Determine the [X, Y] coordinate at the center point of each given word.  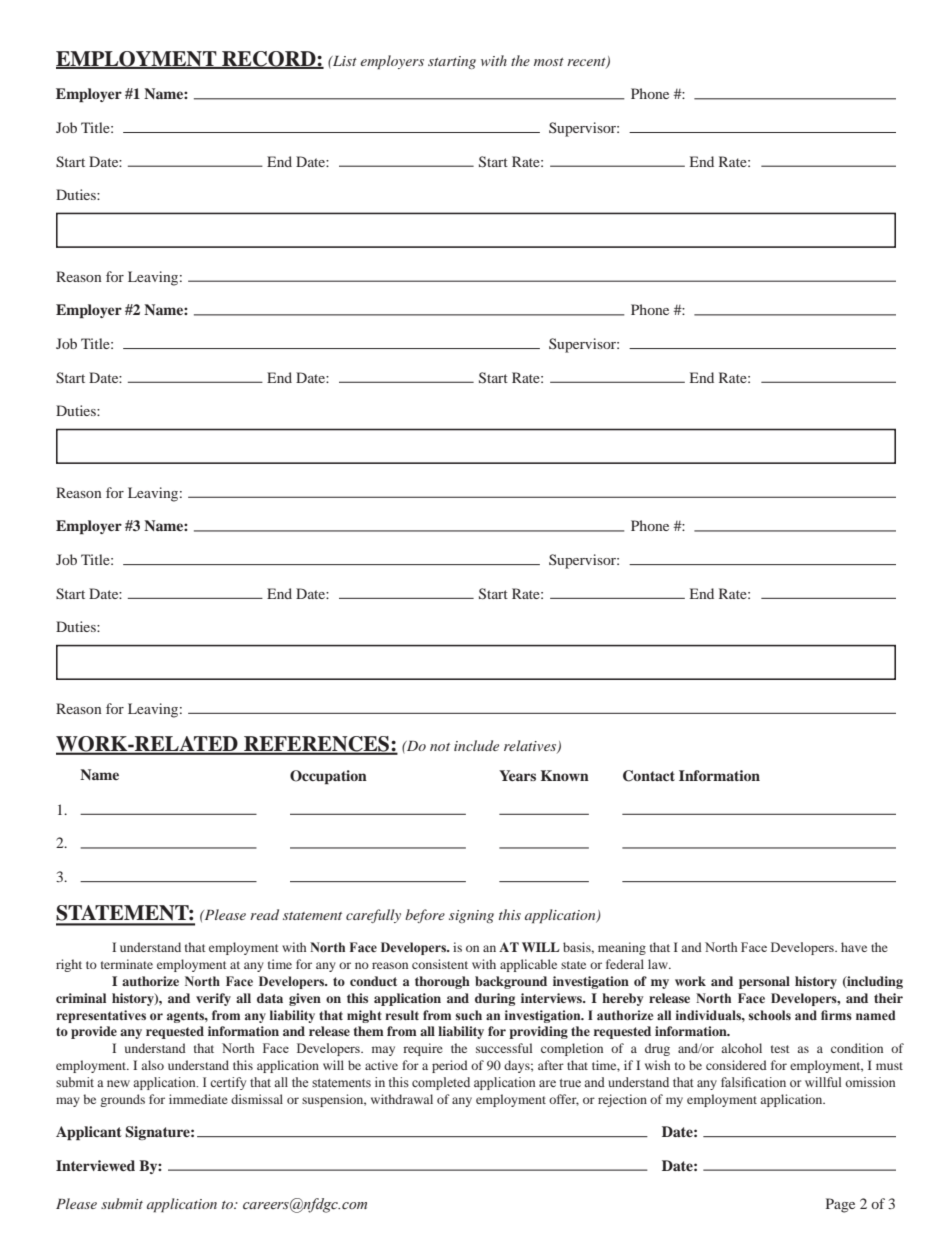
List [344, 61]
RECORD [269, 59]
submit [122, 1203]
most [549, 62]
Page [840, 1205]
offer [564, 1100]
